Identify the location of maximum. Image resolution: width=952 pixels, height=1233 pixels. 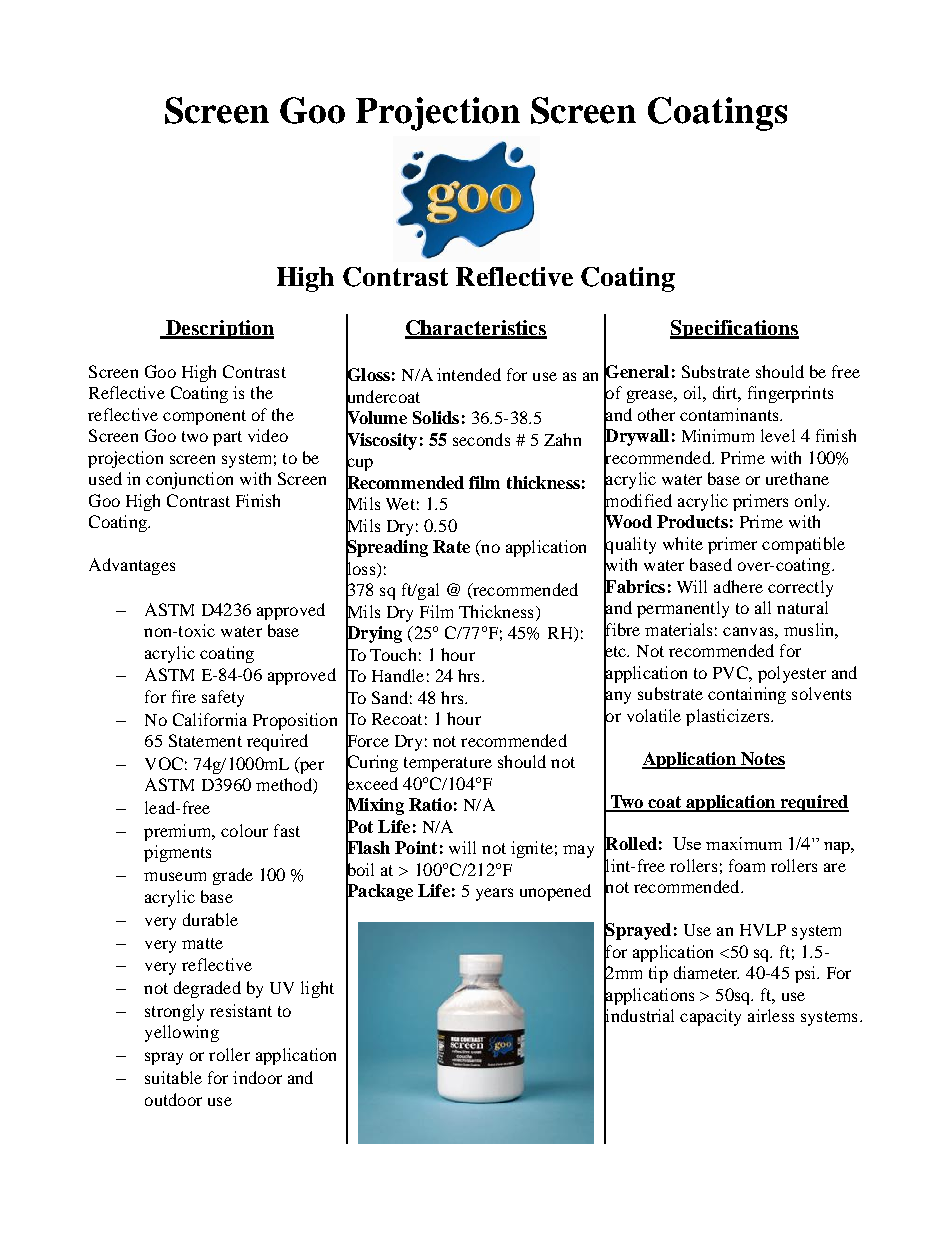
(744, 843).
